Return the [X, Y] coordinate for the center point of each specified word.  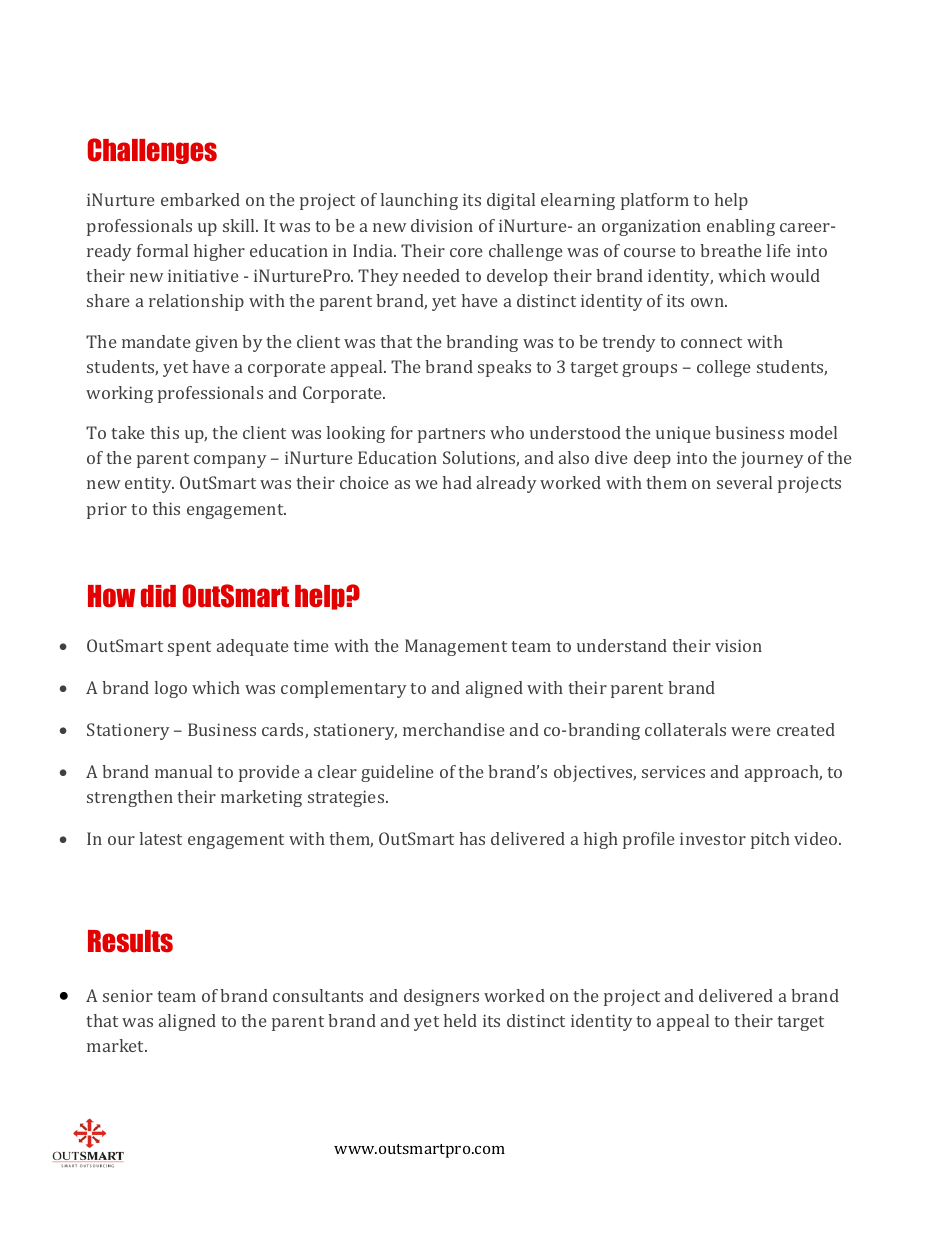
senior [128, 995]
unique [683, 434]
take [128, 432]
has [472, 838]
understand [622, 645]
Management [456, 647]
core [466, 252]
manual [183, 771]
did [158, 596]
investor [713, 838]
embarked [200, 199]
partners [451, 435]
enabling [741, 227]
